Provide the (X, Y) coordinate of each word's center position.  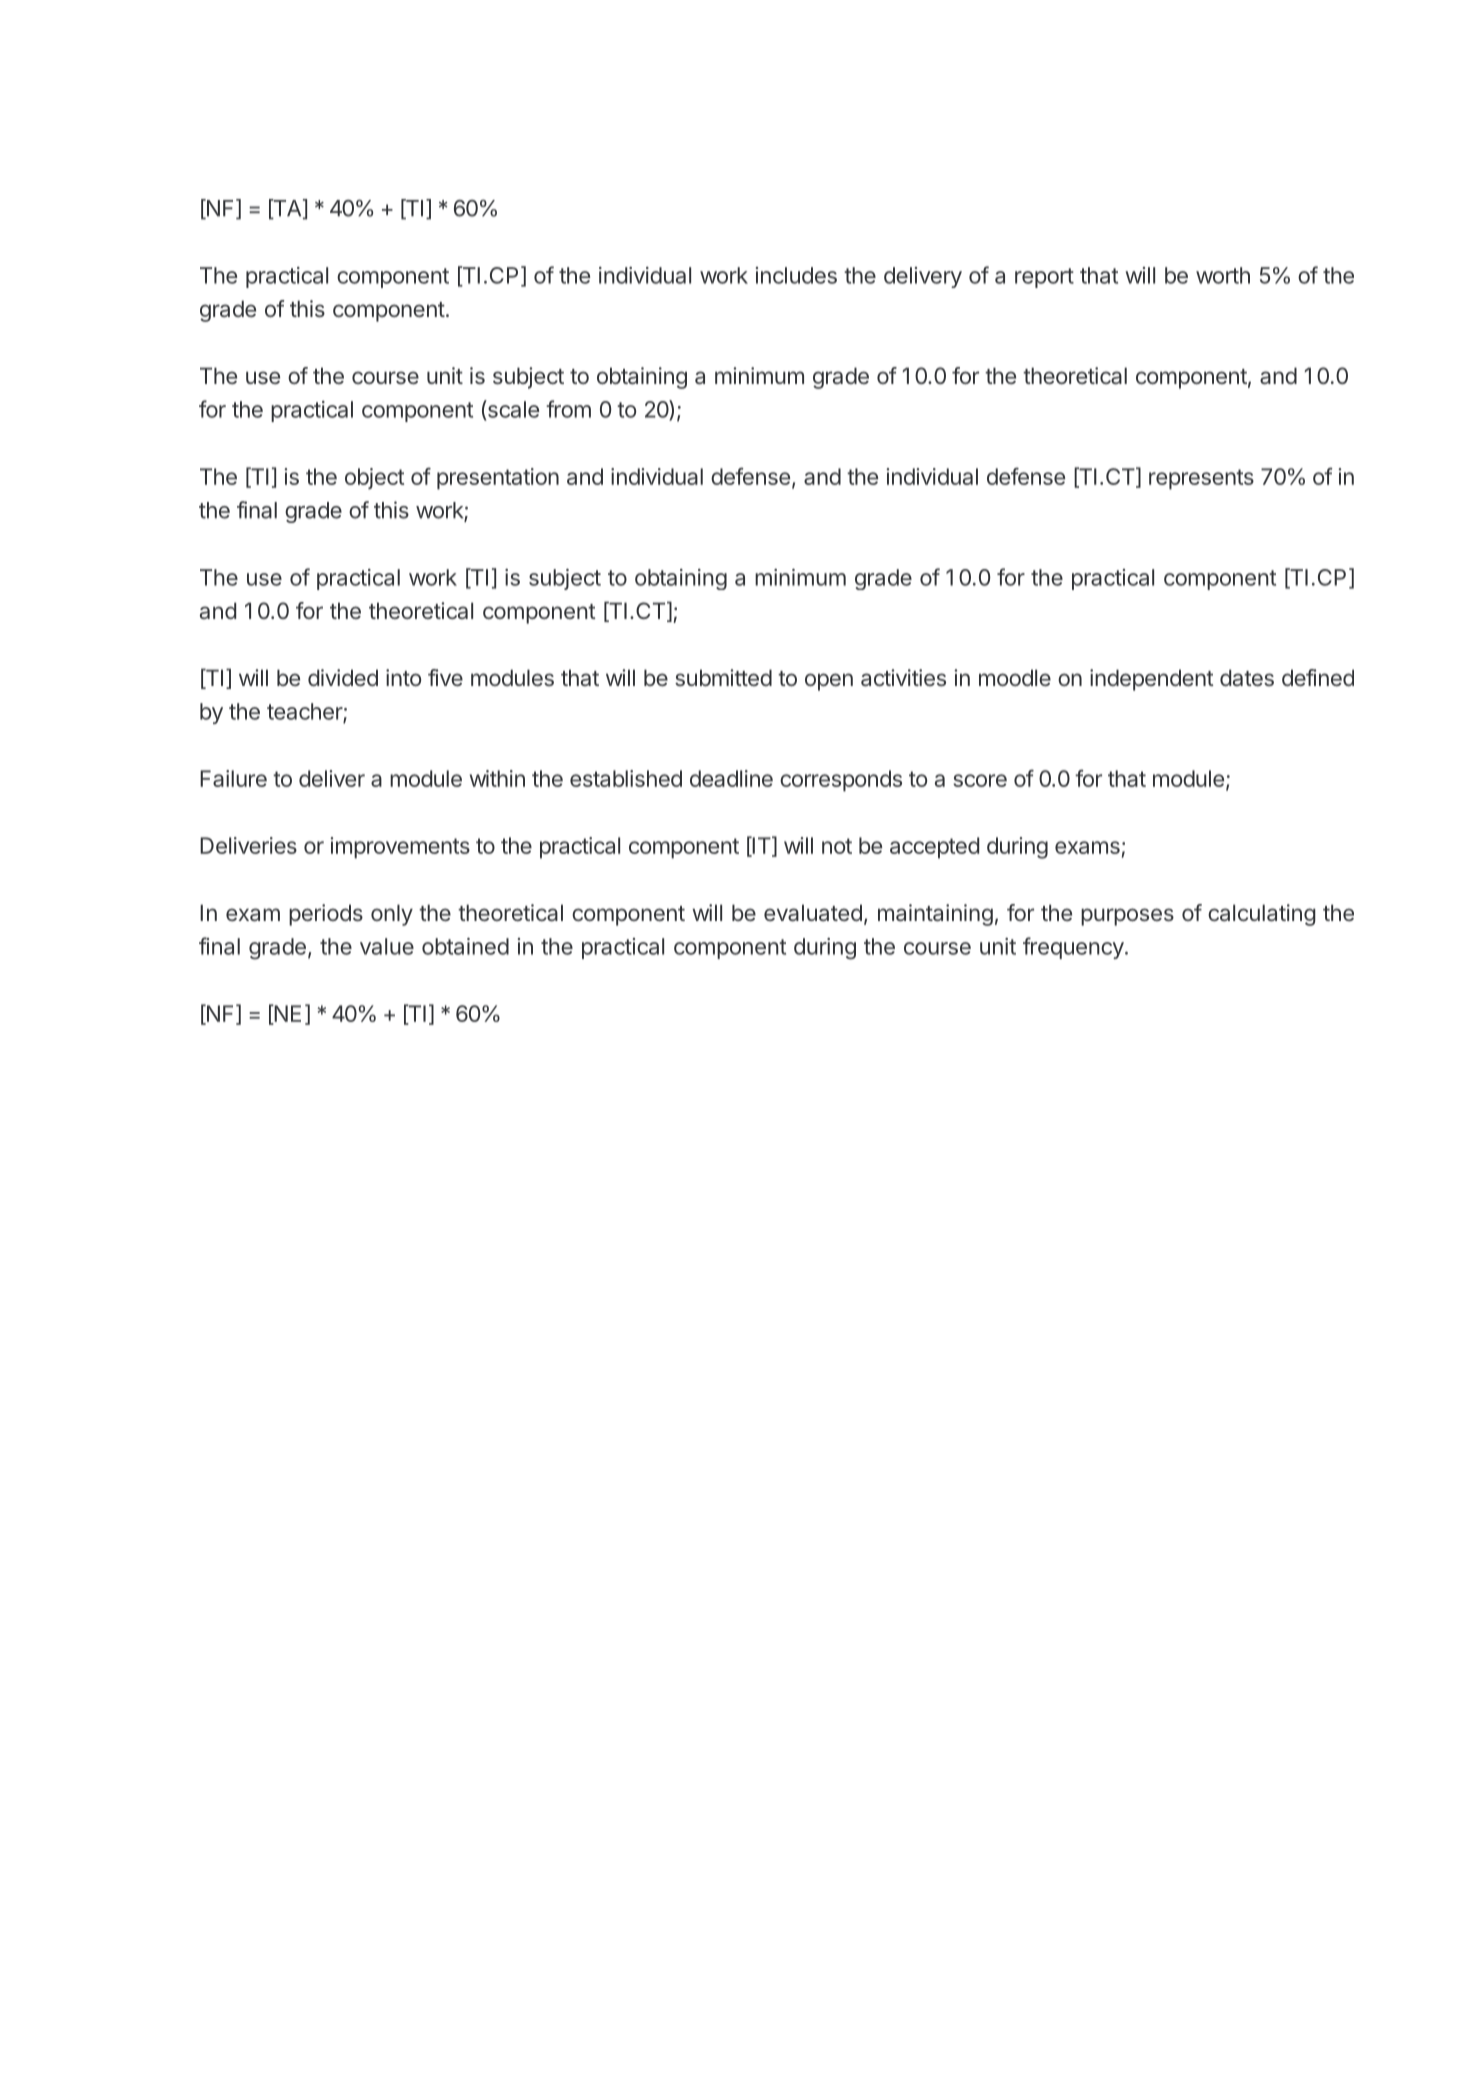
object (374, 478)
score (980, 780)
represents (1201, 479)
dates (1247, 677)
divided (343, 677)
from (568, 409)
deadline (731, 778)
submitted (723, 677)
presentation (498, 479)
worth (1223, 275)
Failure (233, 778)
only (392, 915)
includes (796, 275)
